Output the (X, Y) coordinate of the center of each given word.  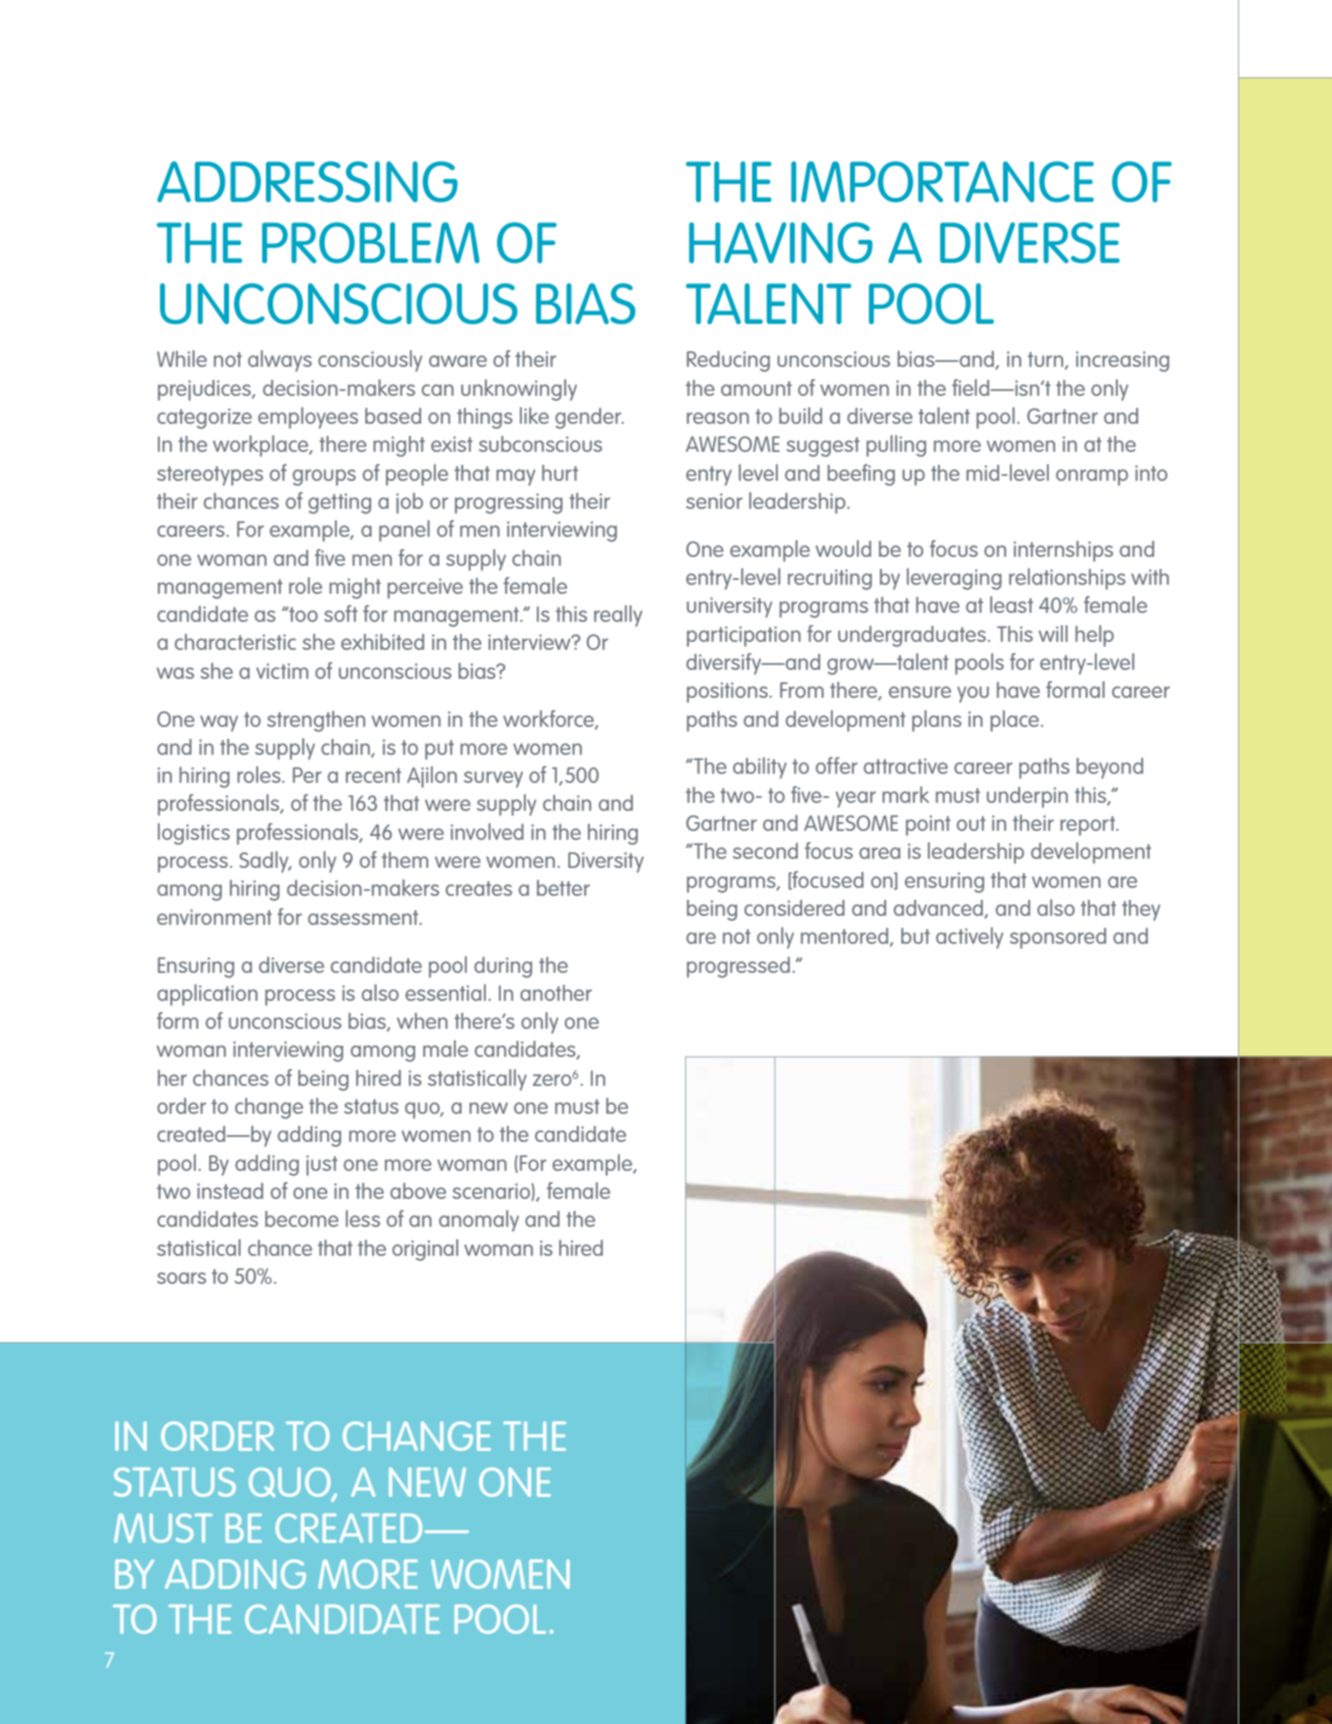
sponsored (1058, 938)
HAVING (781, 242)
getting (339, 503)
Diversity (606, 862)
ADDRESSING (307, 181)
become (302, 1219)
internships (1063, 551)
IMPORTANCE (942, 181)
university (729, 607)
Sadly (265, 862)
